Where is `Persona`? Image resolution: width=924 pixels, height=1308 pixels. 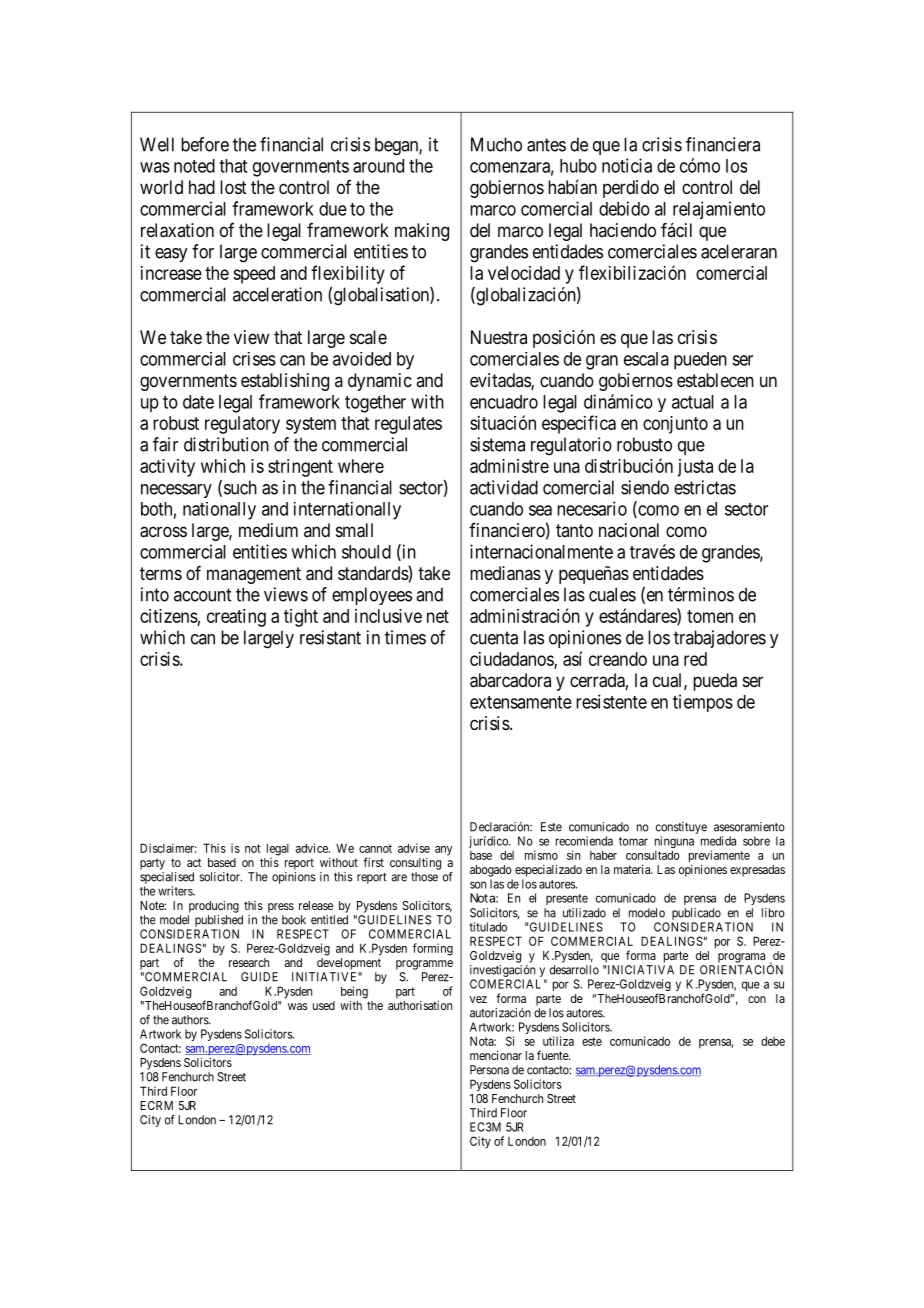 Persona is located at coordinates (489, 1070).
